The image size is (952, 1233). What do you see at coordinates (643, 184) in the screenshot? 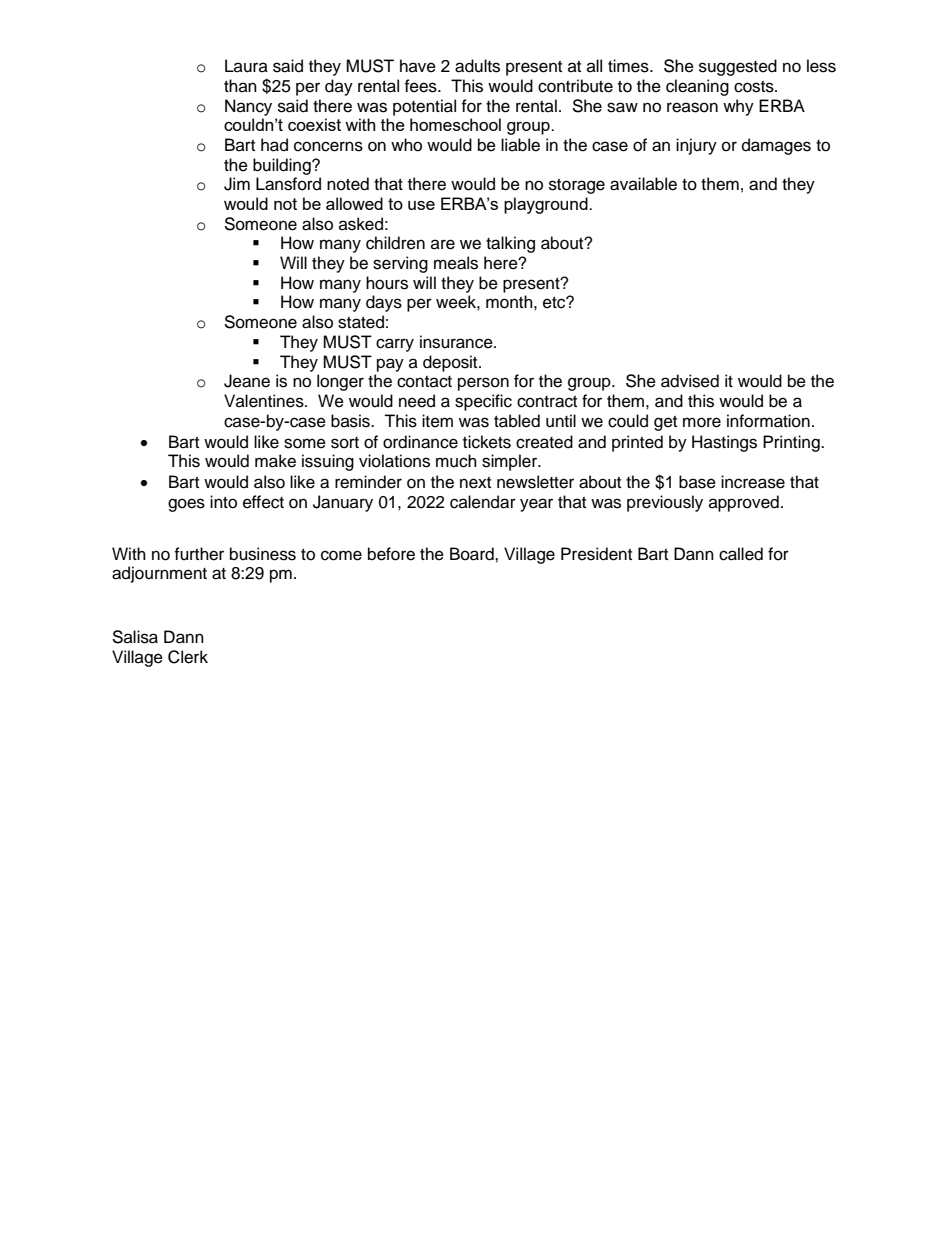
I see `available` at bounding box center [643, 184].
